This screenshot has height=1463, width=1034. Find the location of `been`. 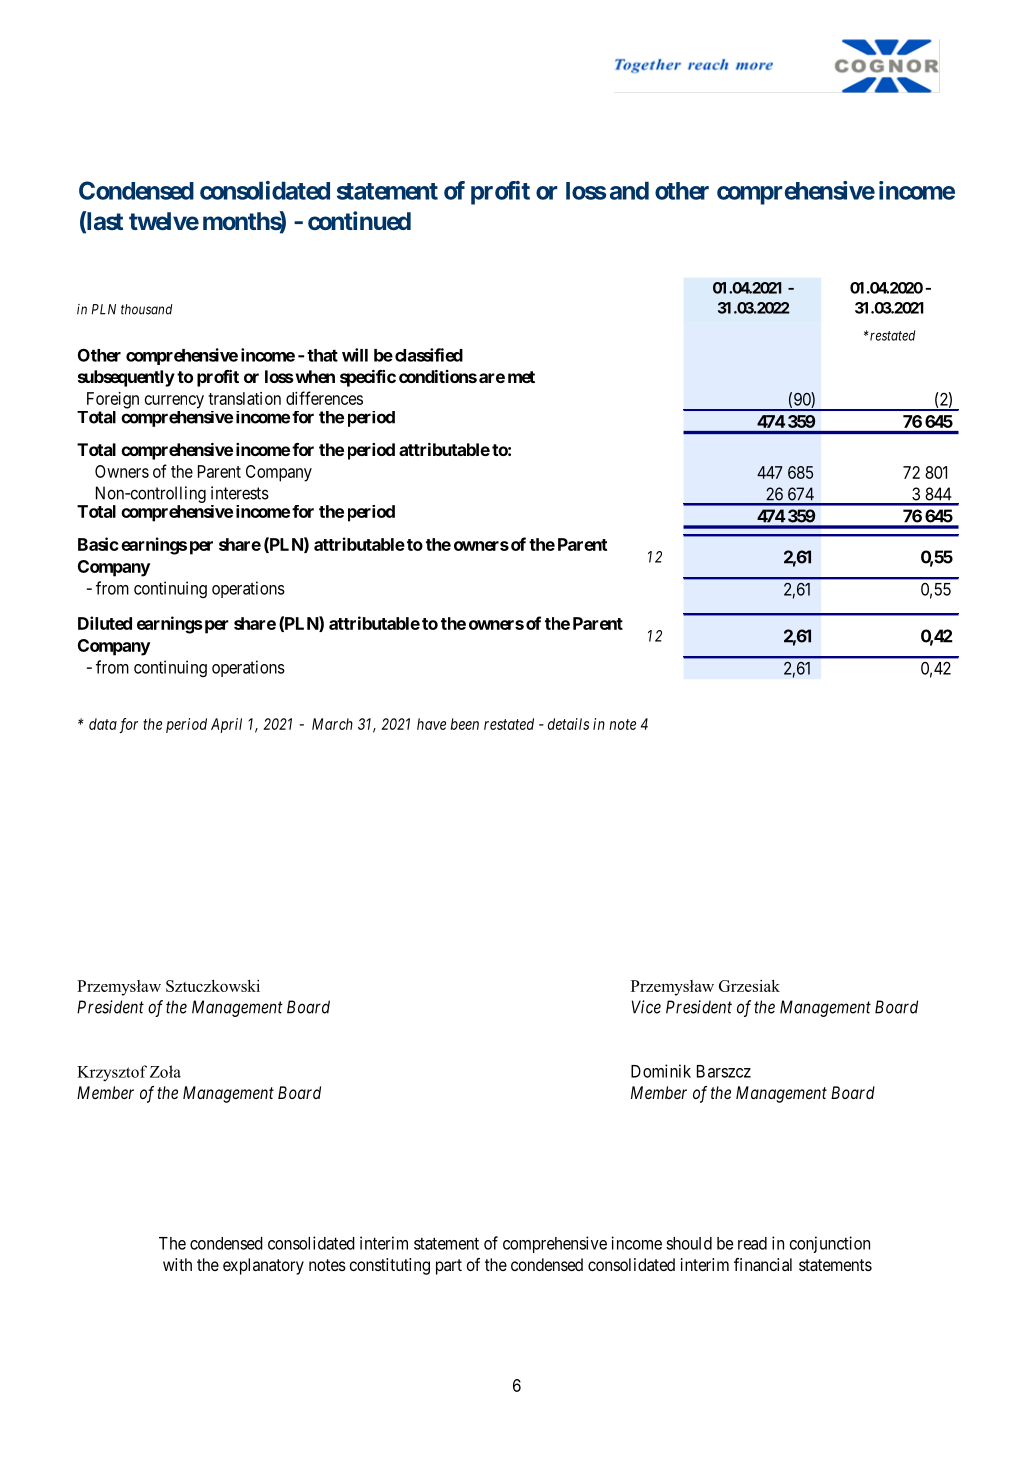

been is located at coordinates (464, 724).
